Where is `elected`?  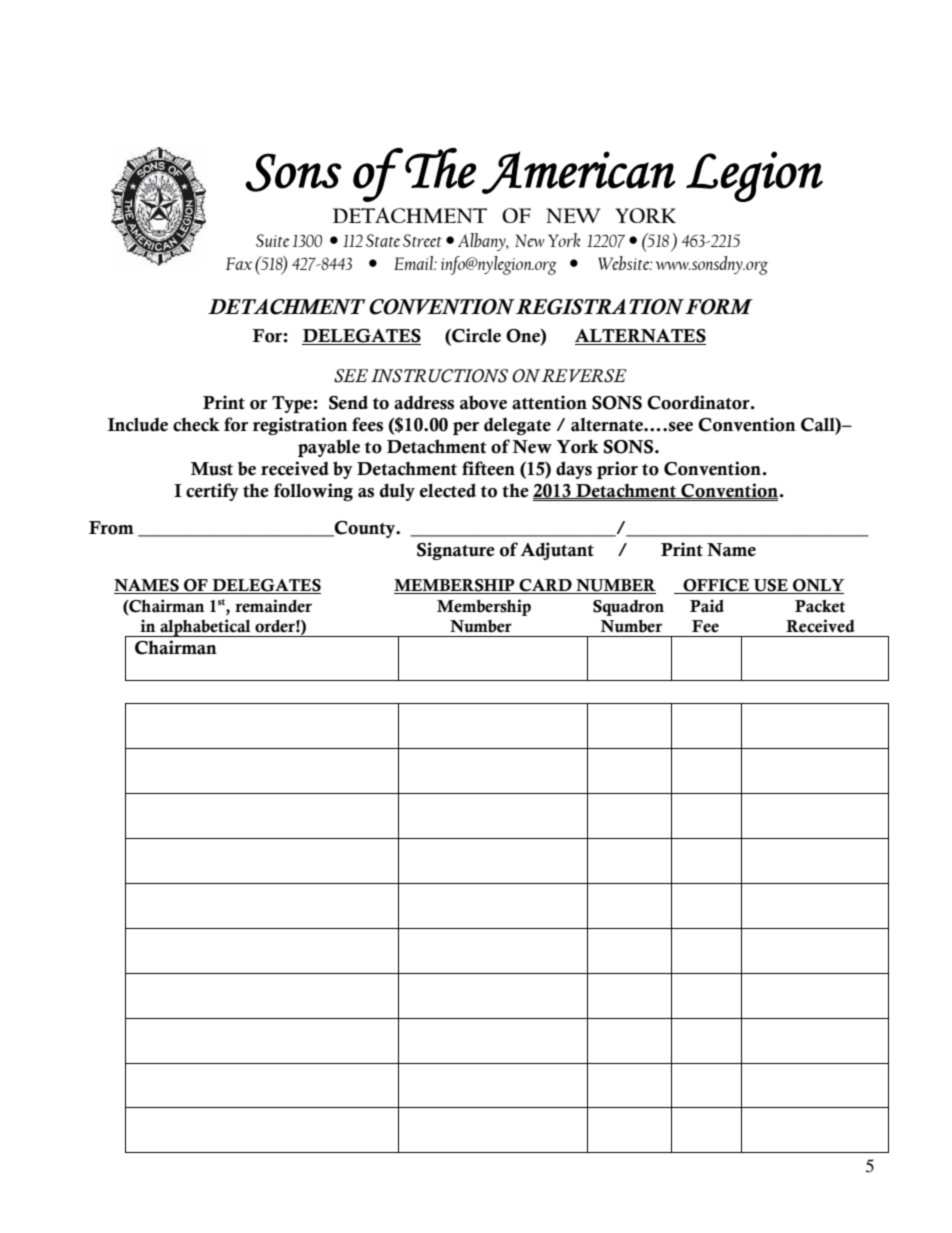 elected is located at coordinates (448, 490).
